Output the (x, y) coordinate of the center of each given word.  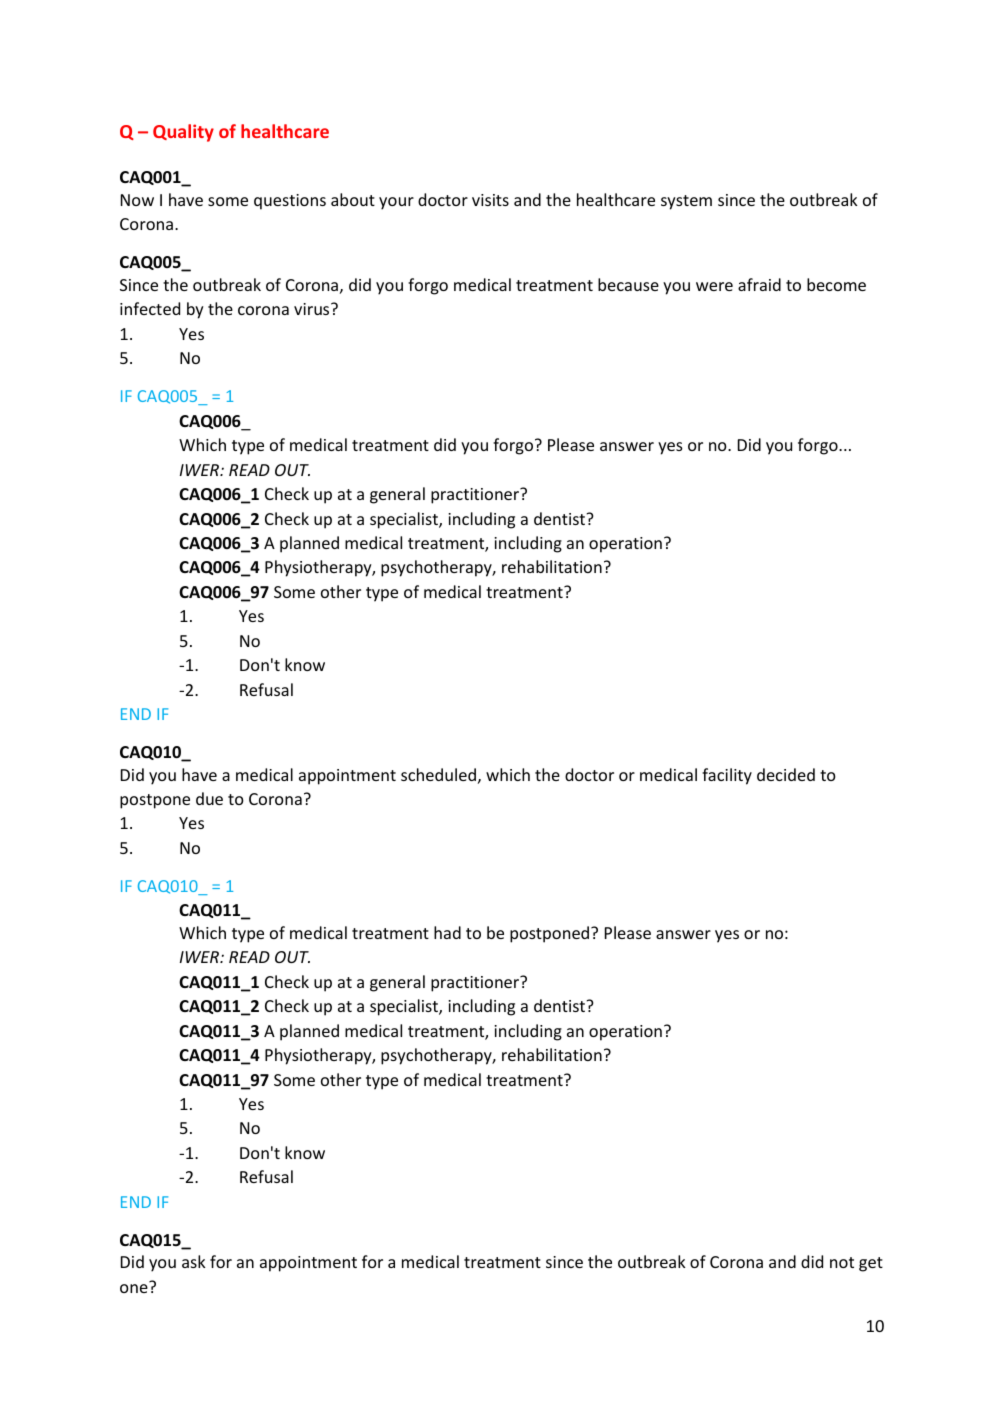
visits (490, 200)
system (686, 202)
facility (727, 776)
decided (786, 774)
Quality (183, 133)
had (447, 932)
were (714, 286)
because (628, 284)
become (836, 284)
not (842, 1262)
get (871, 1264)
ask (194, 1261)
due (209, 798)
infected (150, 308)
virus (313, 309)
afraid (759, 284)
